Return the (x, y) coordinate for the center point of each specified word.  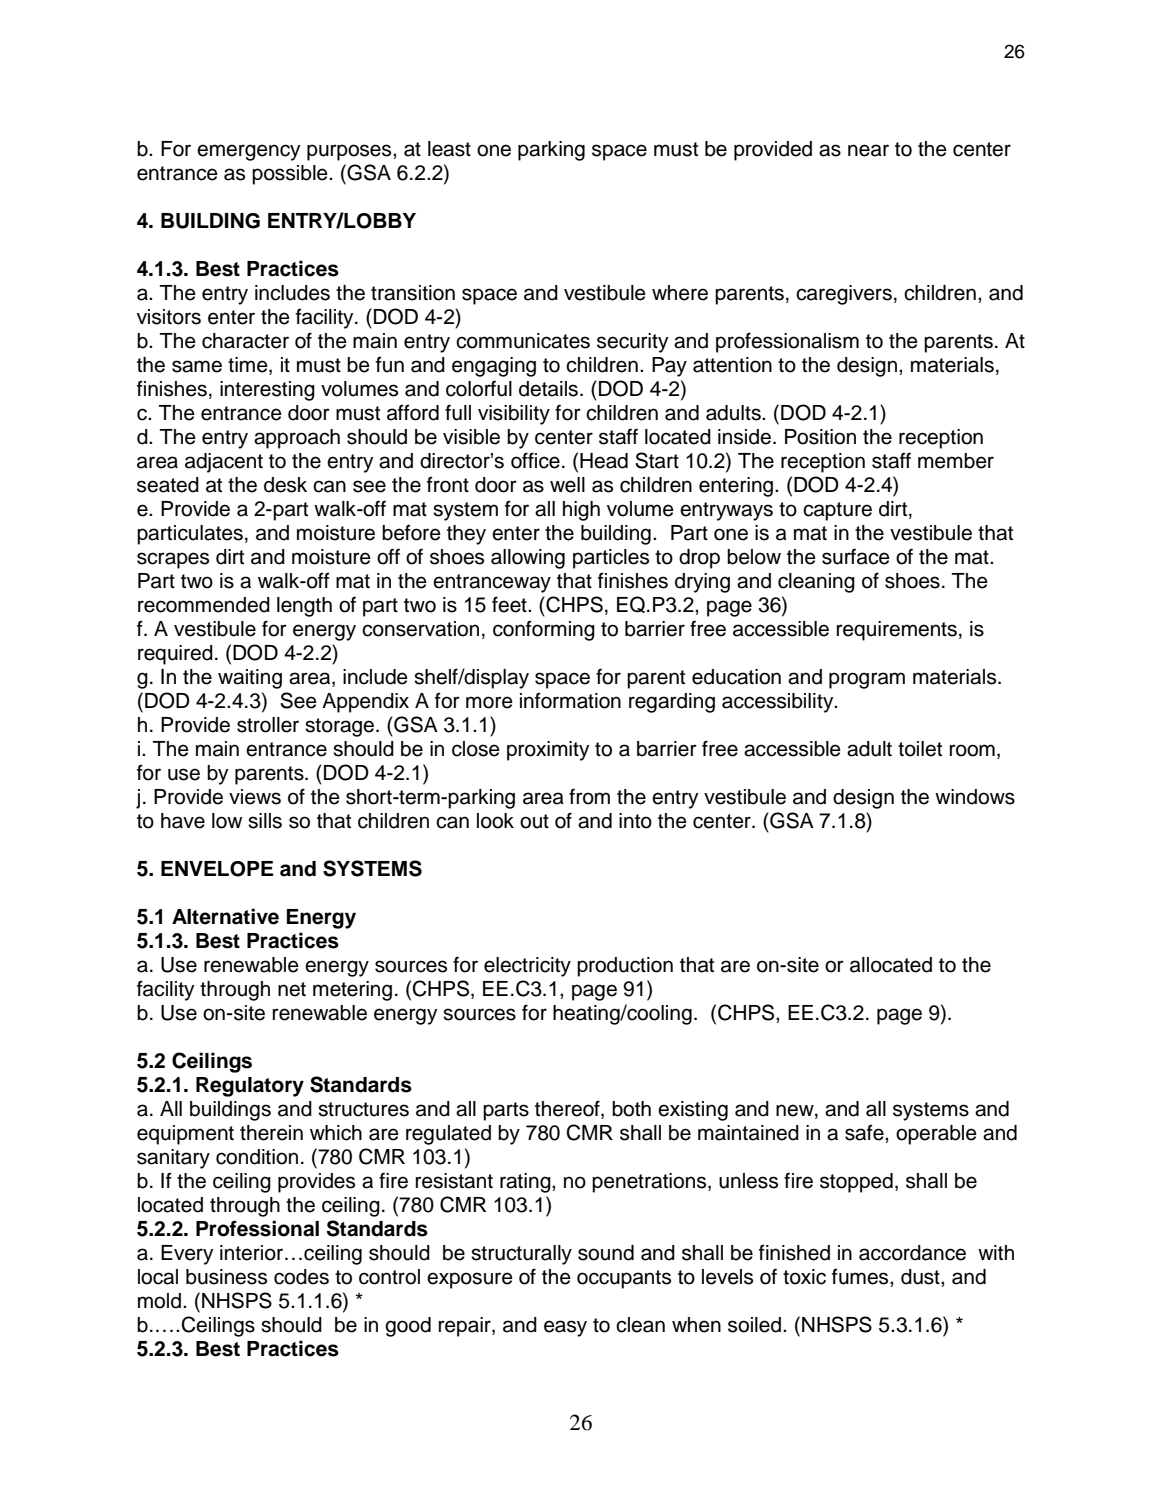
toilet (920, 749)
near (868, 150)
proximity (548, 751)
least (449, 149)
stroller (268, 725)
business (226, 1277)
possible (291, 175)
